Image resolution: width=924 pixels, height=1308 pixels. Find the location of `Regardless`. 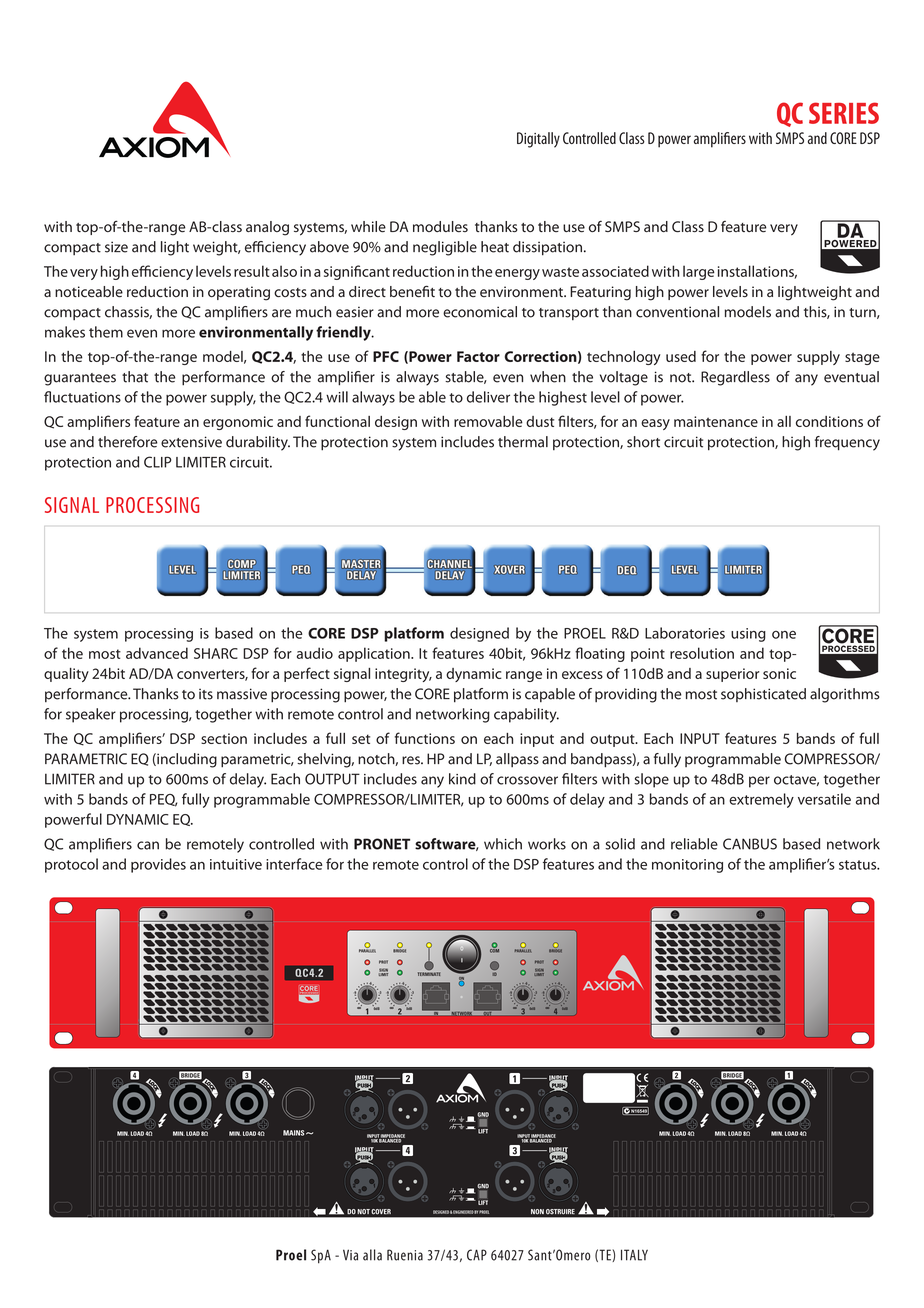

Regardless is located at coordinates (735, 378).
